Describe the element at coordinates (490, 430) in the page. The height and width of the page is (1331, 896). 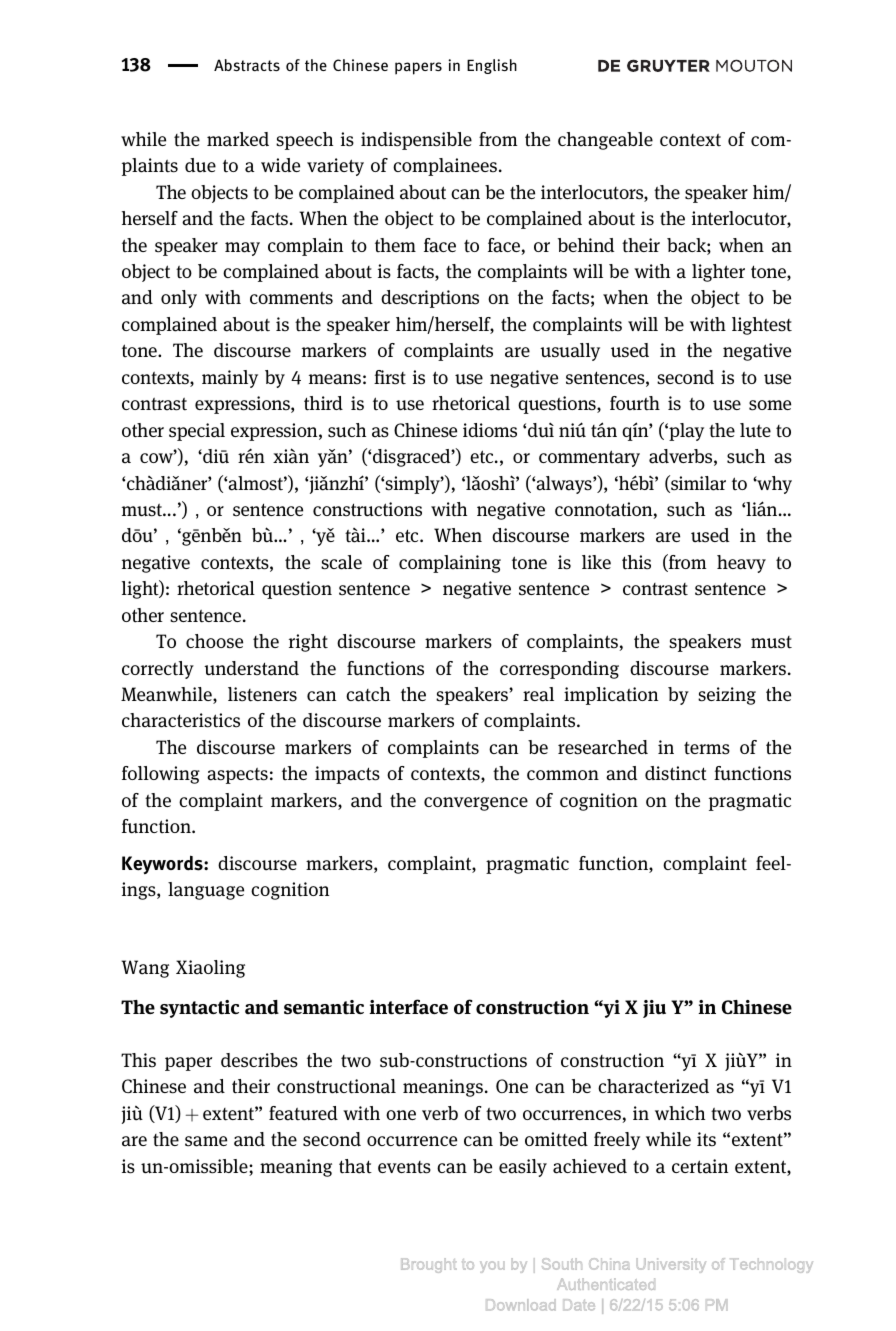
I see `idioms` at that location.
